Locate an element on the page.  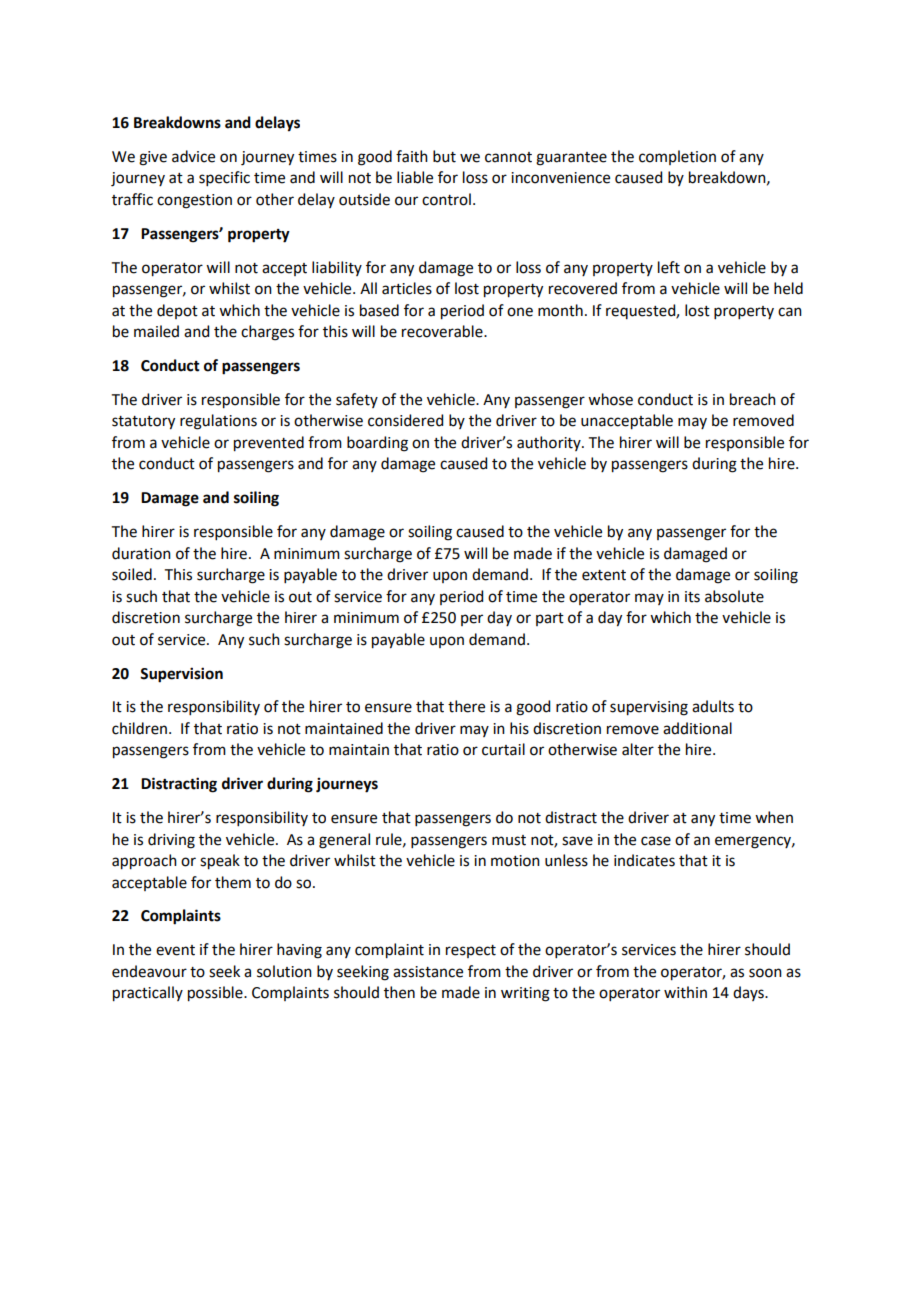
regulations is located at coordinates (218, 422).
